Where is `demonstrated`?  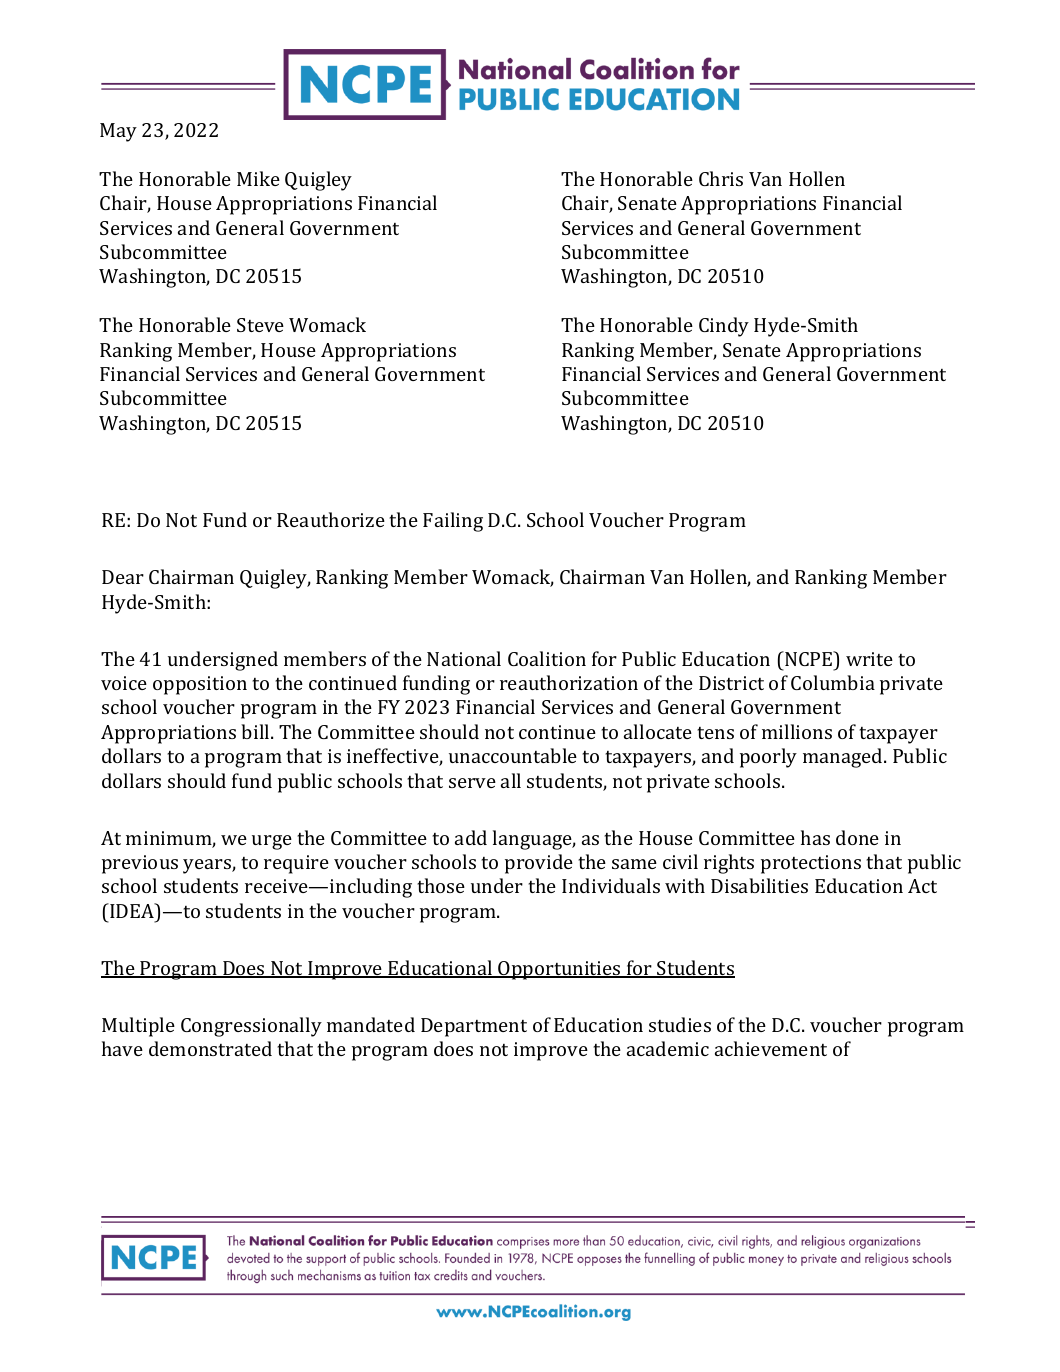 demonstrated is located at coordinates (210, 1048).
